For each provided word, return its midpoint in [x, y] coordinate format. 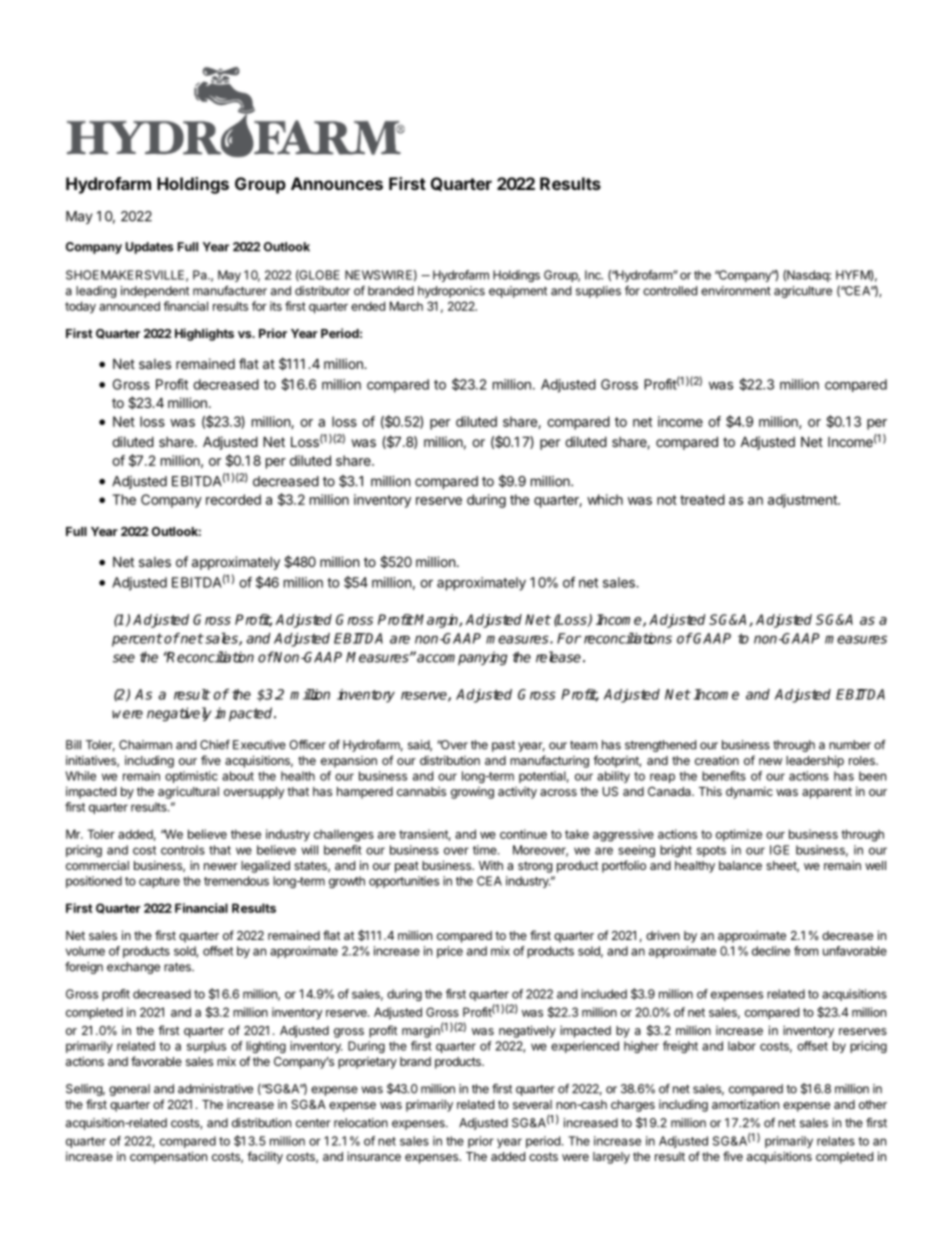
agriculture [803, 292]
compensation [168, 1157]
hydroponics [451, 292]
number [850, 745]
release [558, 657]
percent [137, 640]
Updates [149, 248]
